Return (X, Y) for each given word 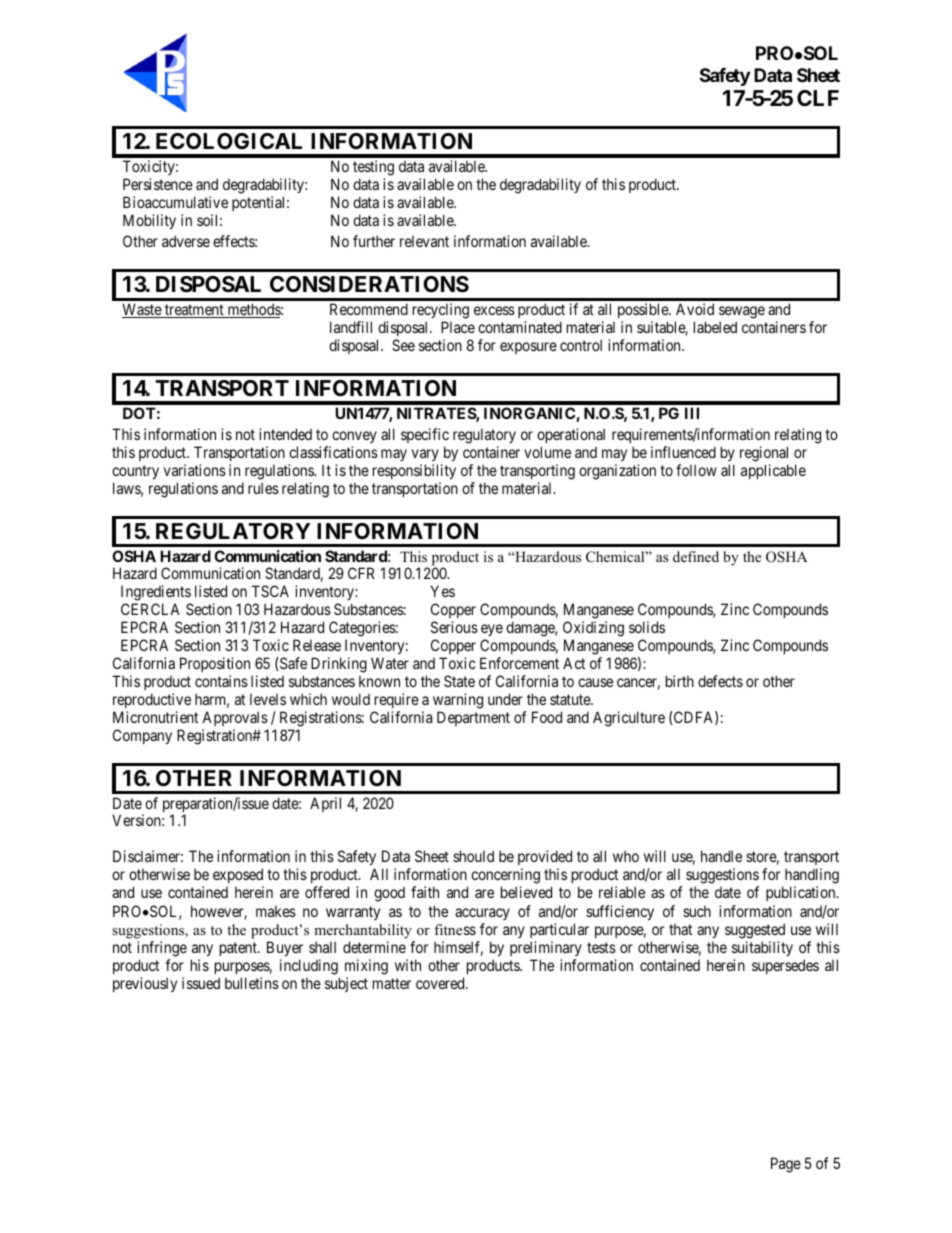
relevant (424, 241)
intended (285, 434)
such (697, 911)
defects (720, 681)
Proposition (215, 664)
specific (425, 435)
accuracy (482, 914)
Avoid (695, 309)
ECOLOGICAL (229, 141)
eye (492, 632)
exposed (238, 875)
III (692, 413)
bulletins (252, 983)
